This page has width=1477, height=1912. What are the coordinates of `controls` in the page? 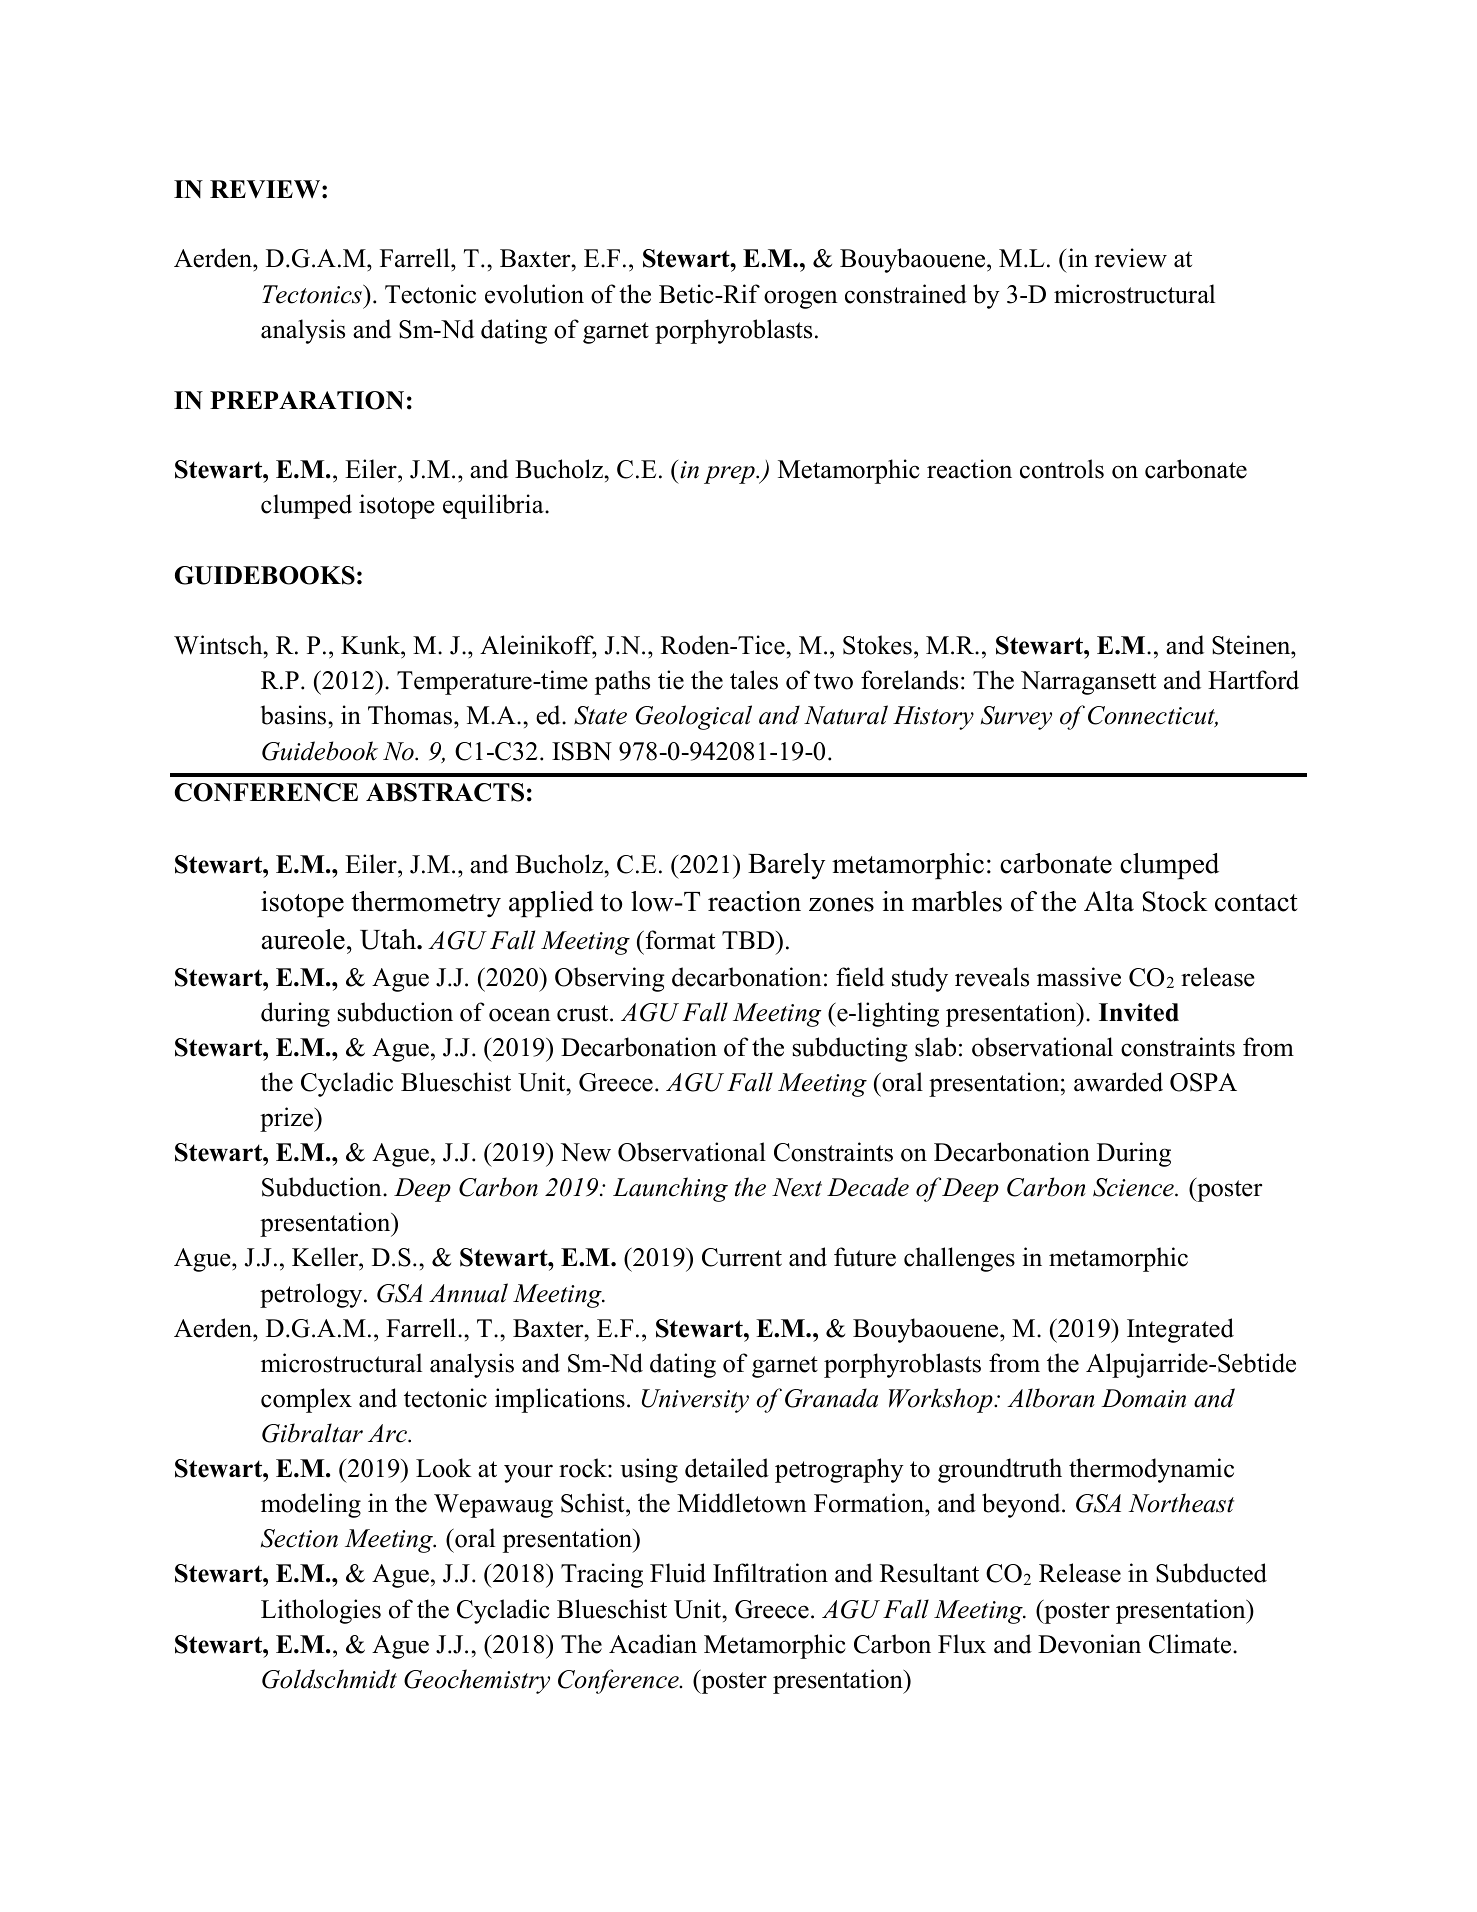 It's located at (1062, 469).
